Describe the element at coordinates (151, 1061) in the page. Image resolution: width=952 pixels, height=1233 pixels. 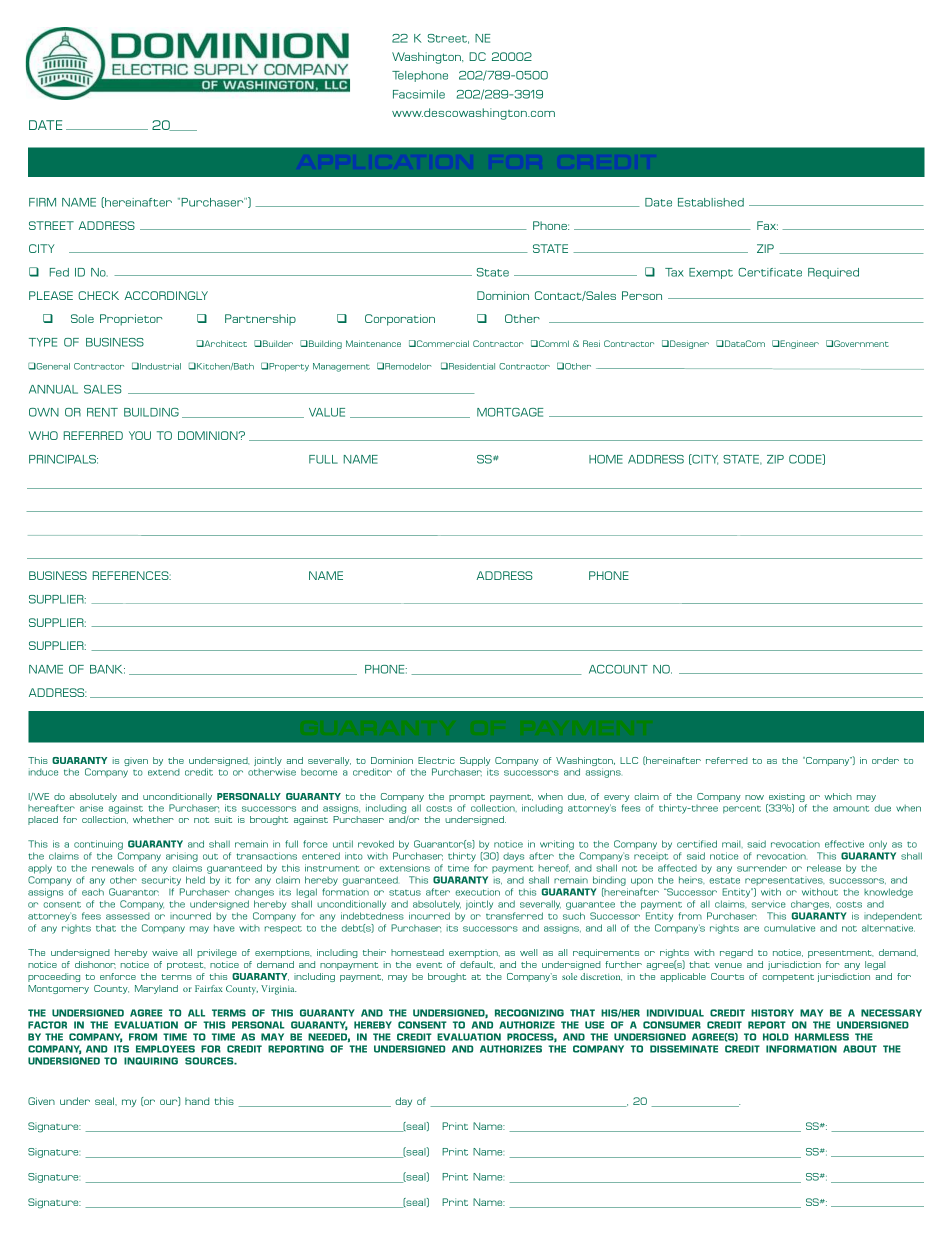
I see `INQUIRING` at that location.
